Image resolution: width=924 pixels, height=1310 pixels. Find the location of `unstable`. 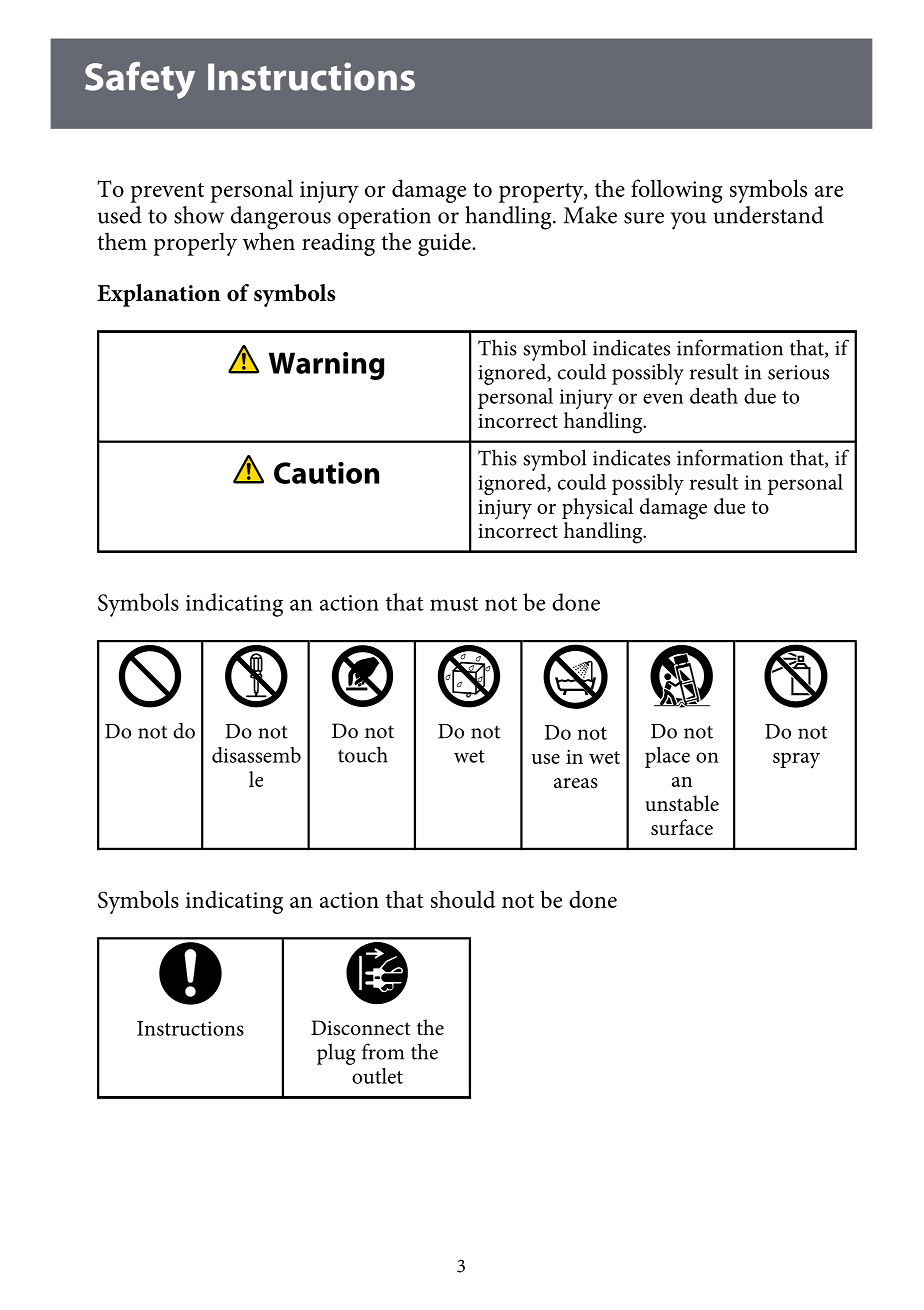

unstable is located at coordinates (682, 803).
